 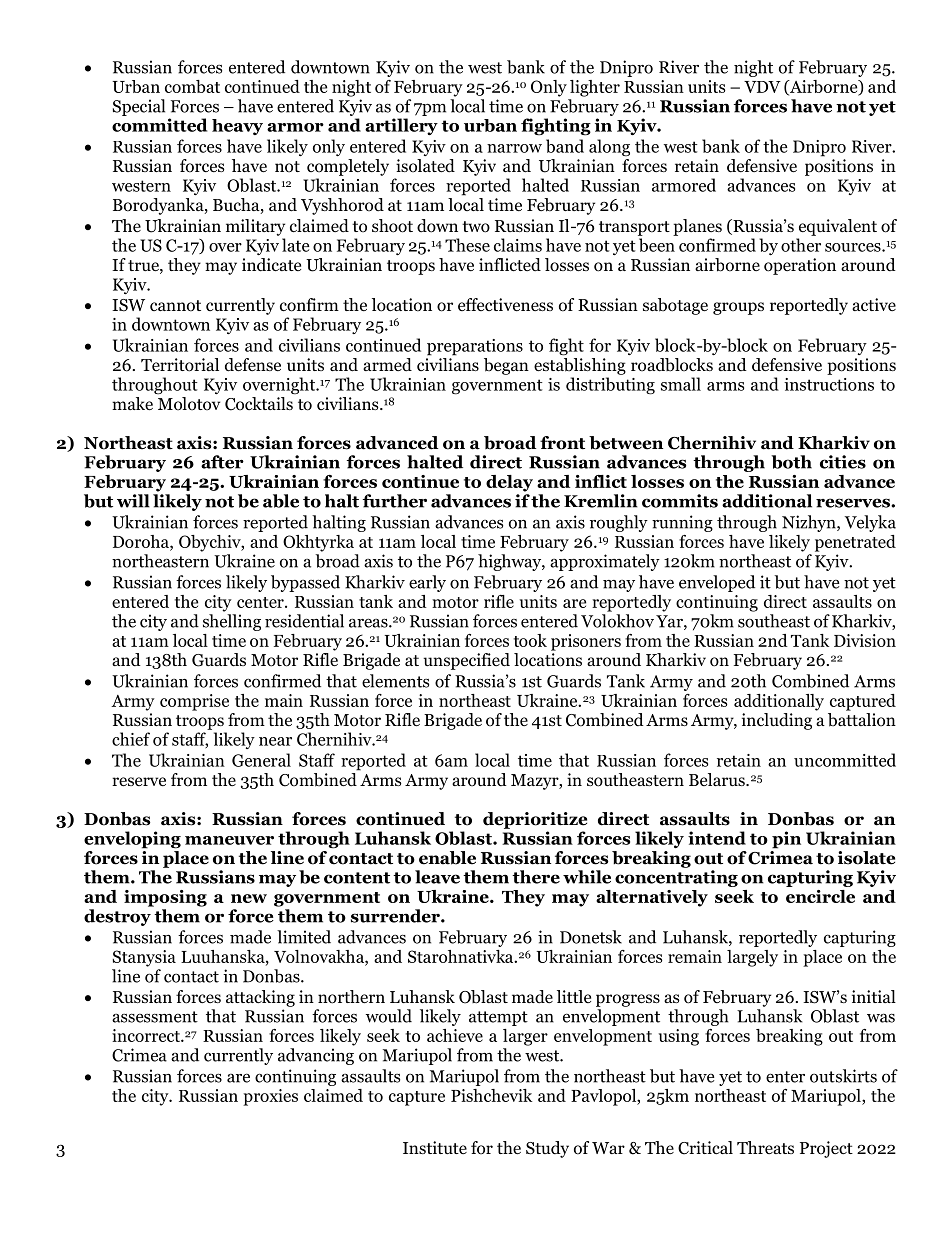 What do you see at coordinates (536, 877) in the screenshot?
I see `there` at bounding box center [536, 877].
